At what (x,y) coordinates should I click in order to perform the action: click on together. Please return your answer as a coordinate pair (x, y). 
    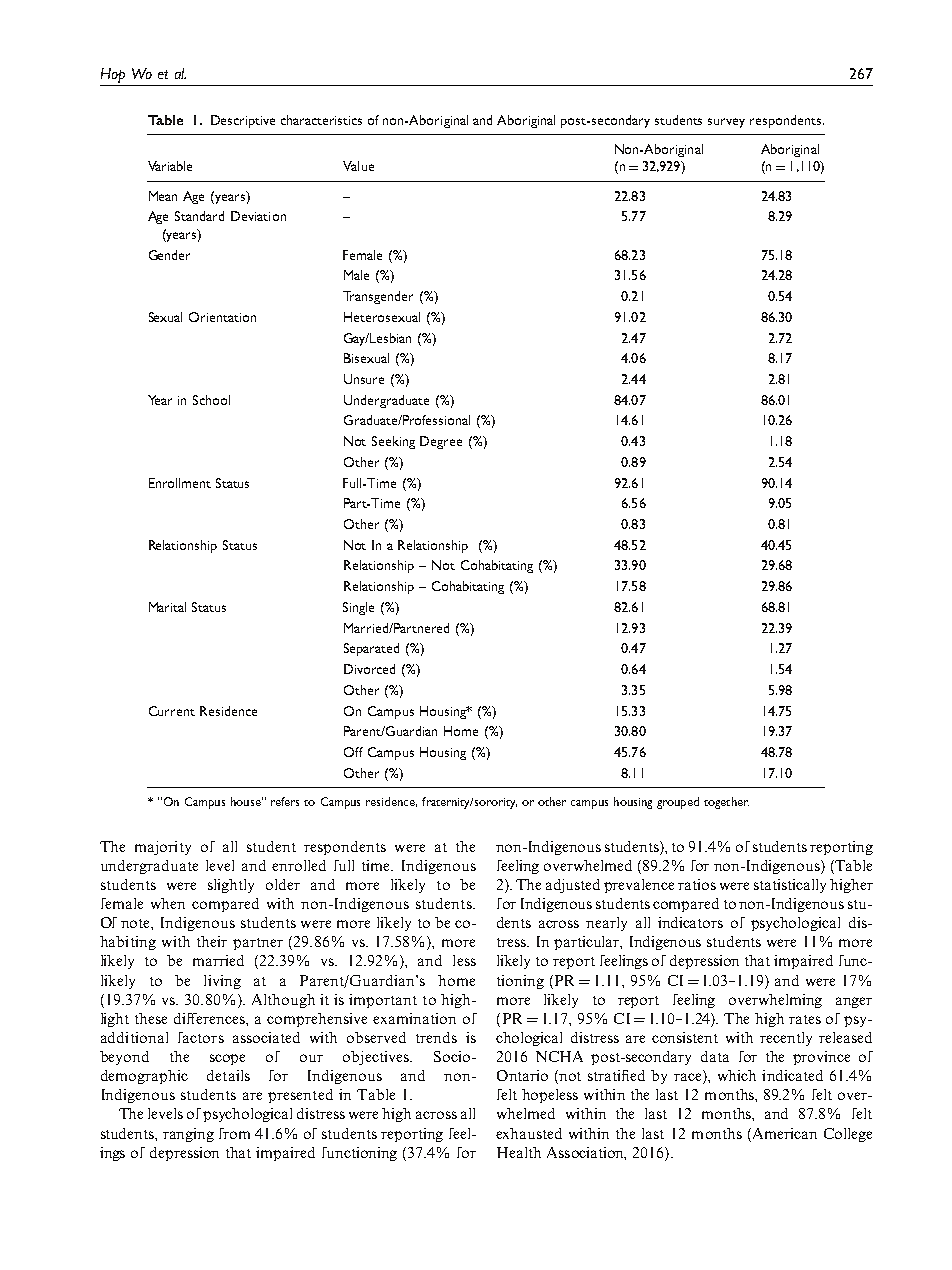
    Looking at the image, I should click on (726, 803).
